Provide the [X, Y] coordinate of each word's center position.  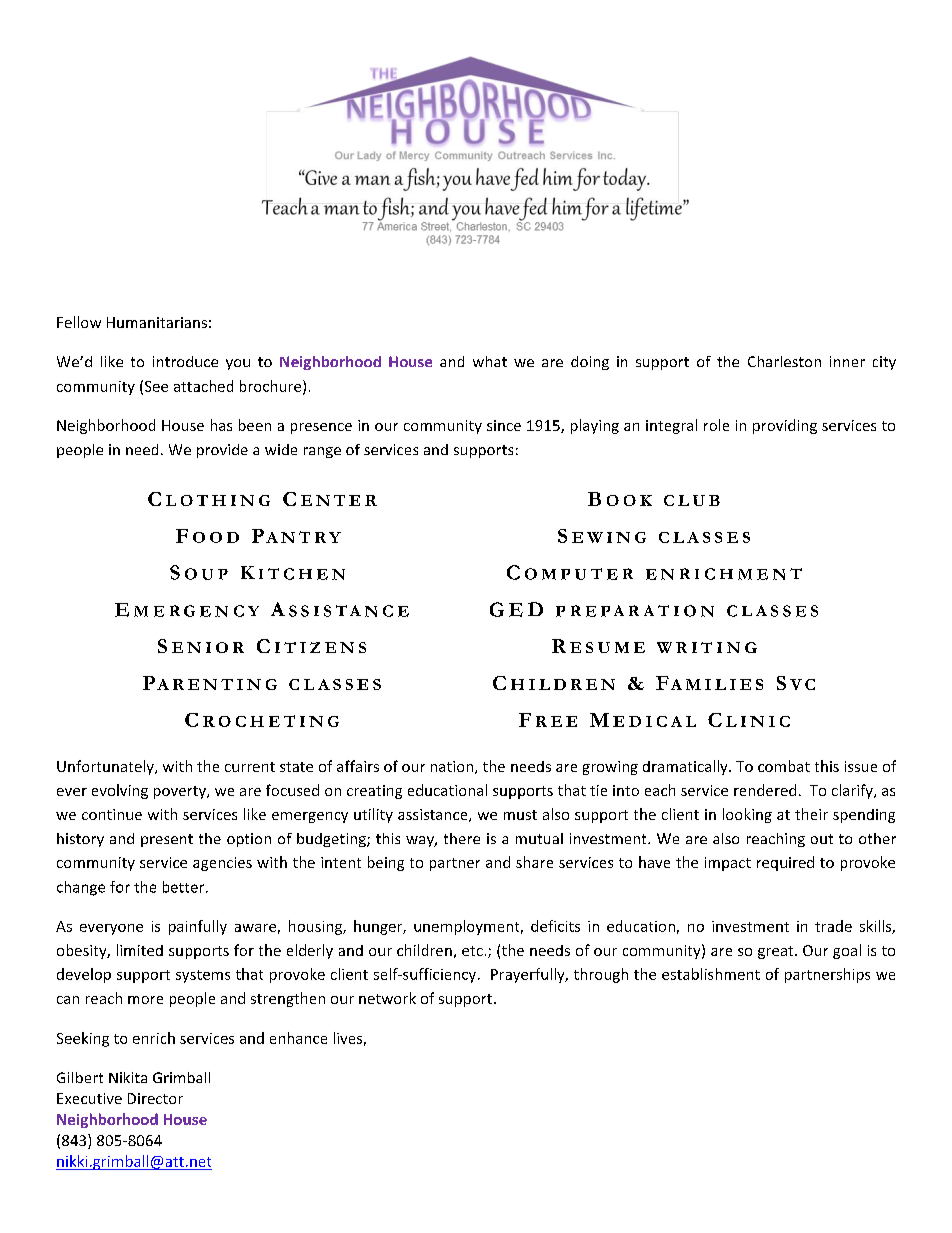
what [490, 361]
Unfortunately [106, 767]
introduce [185, 361]
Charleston [784, 361]
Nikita [128, 1077]
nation [453, 767]
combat [784, 766]
